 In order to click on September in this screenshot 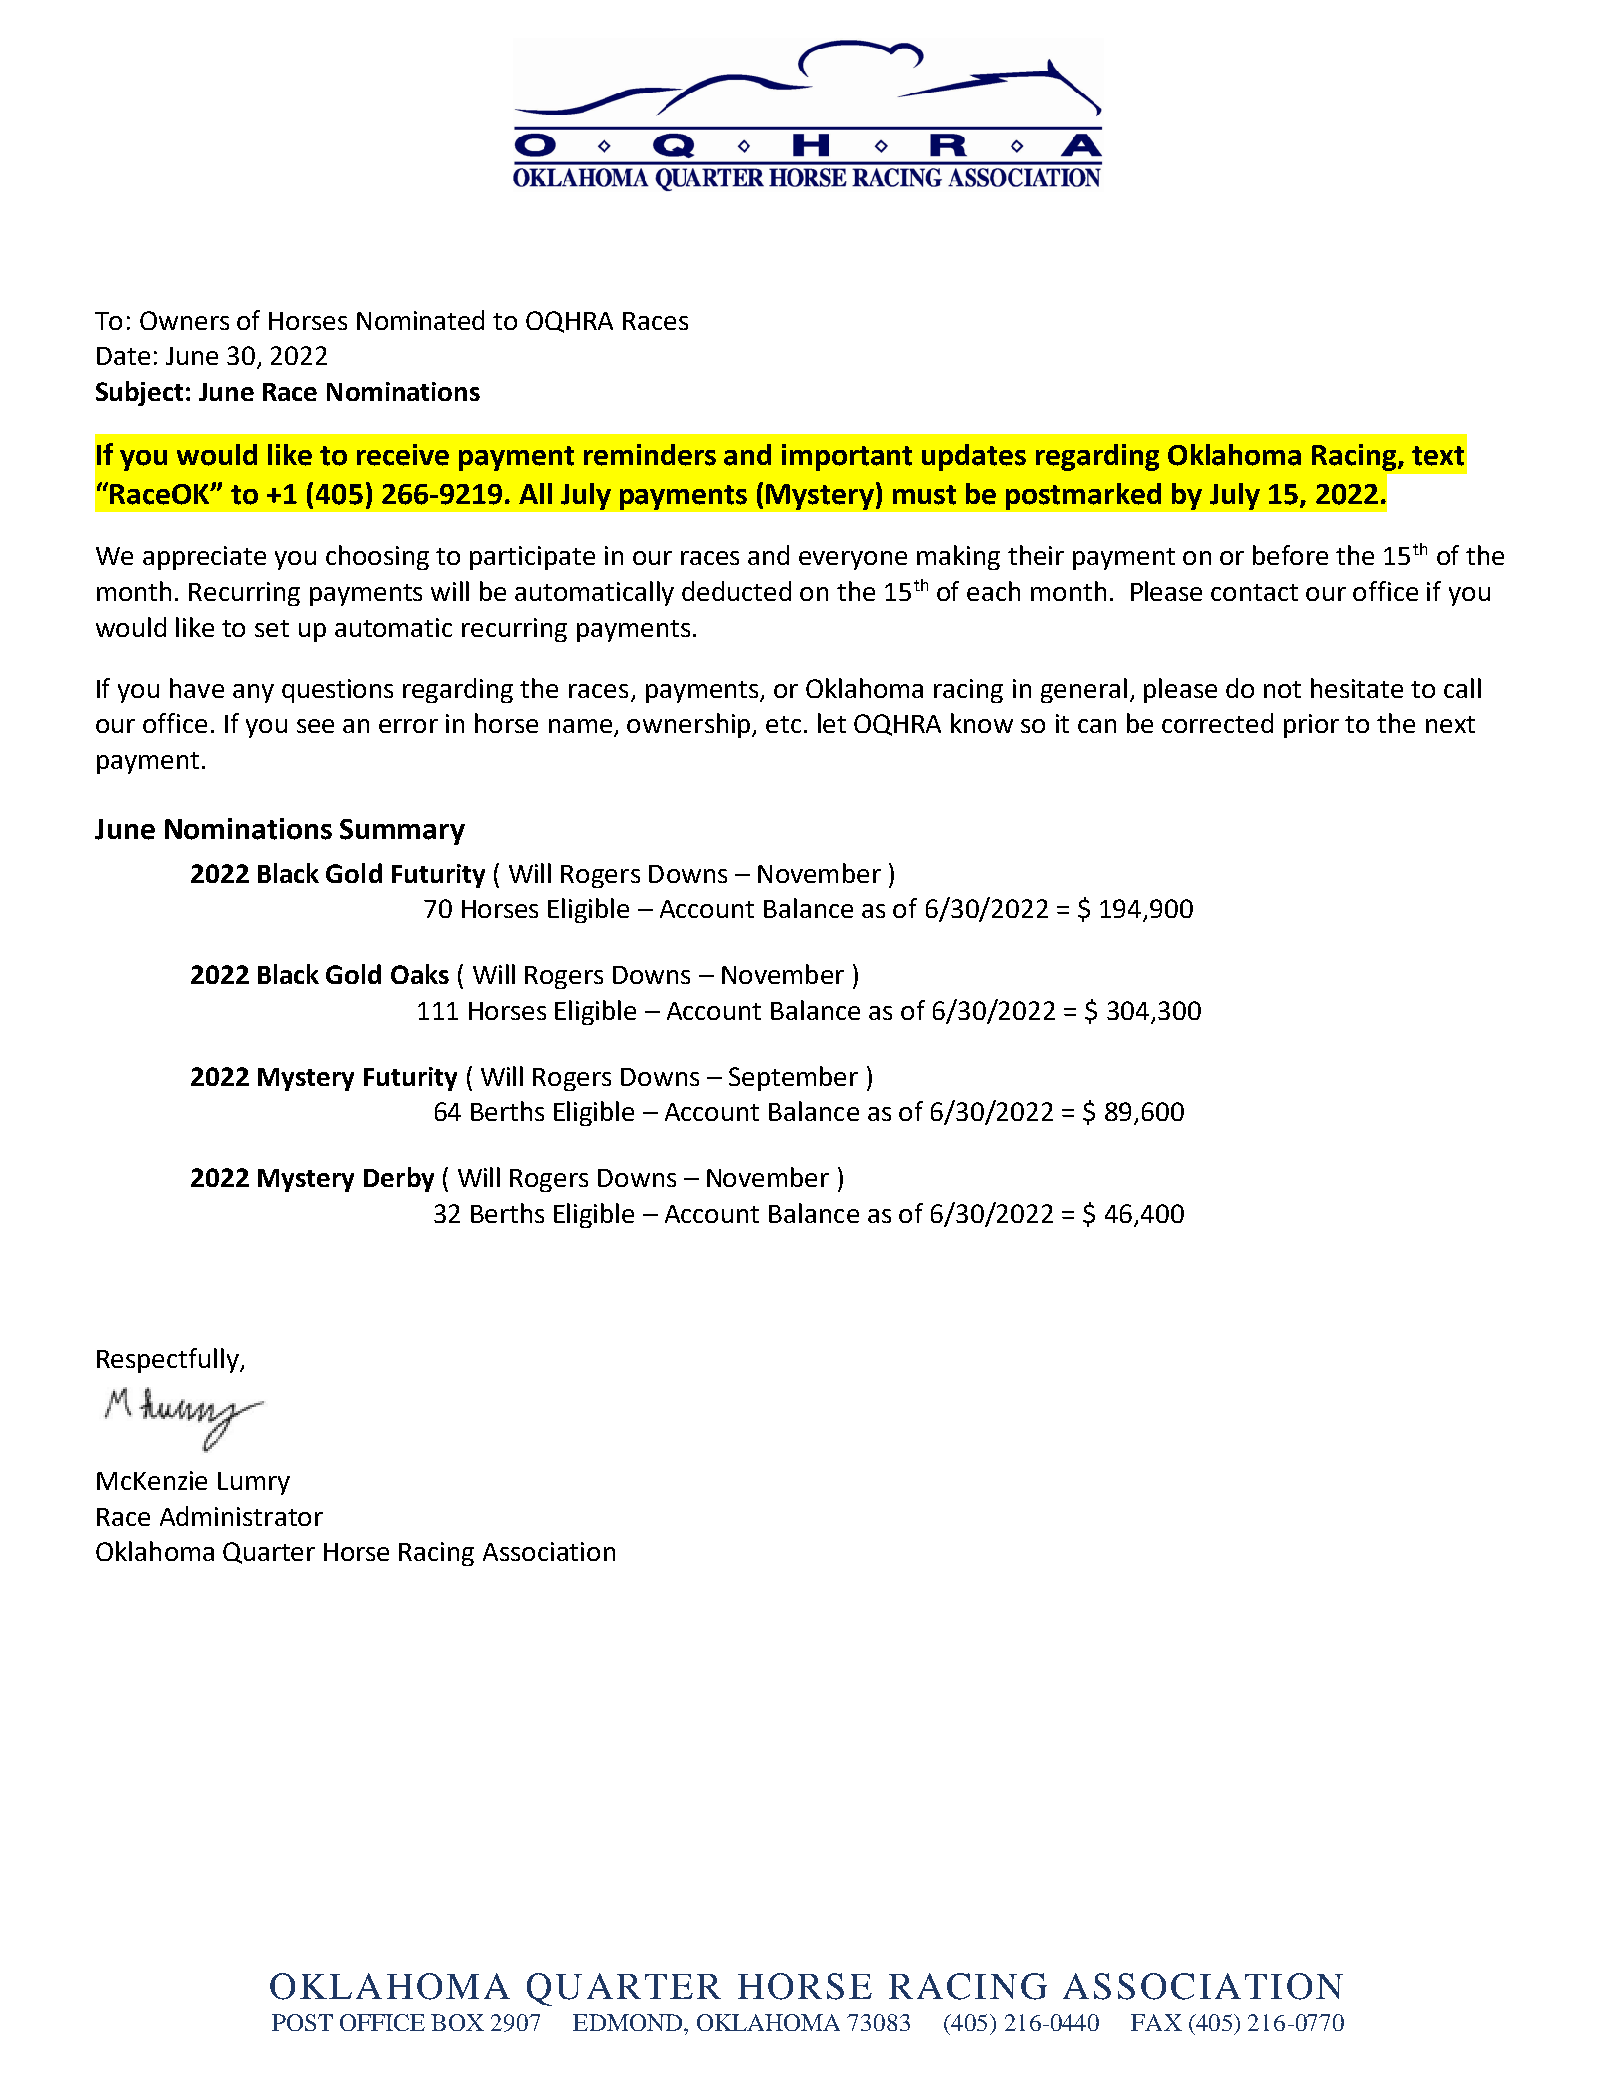, I will do `click(793, 1078)`.
